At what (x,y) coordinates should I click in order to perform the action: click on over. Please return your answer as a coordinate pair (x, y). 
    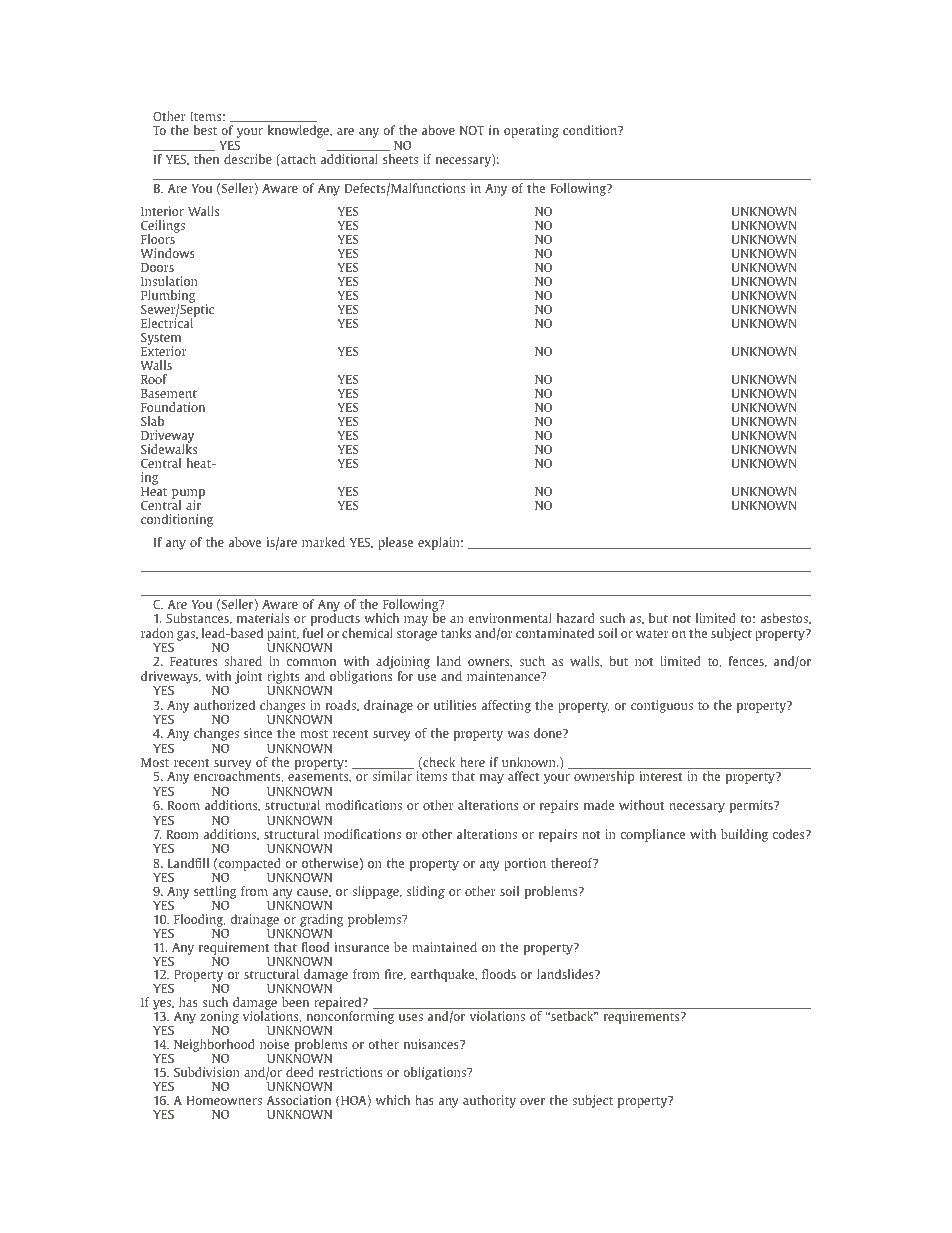
    Looking at the image, I should click on (532, 1101).
